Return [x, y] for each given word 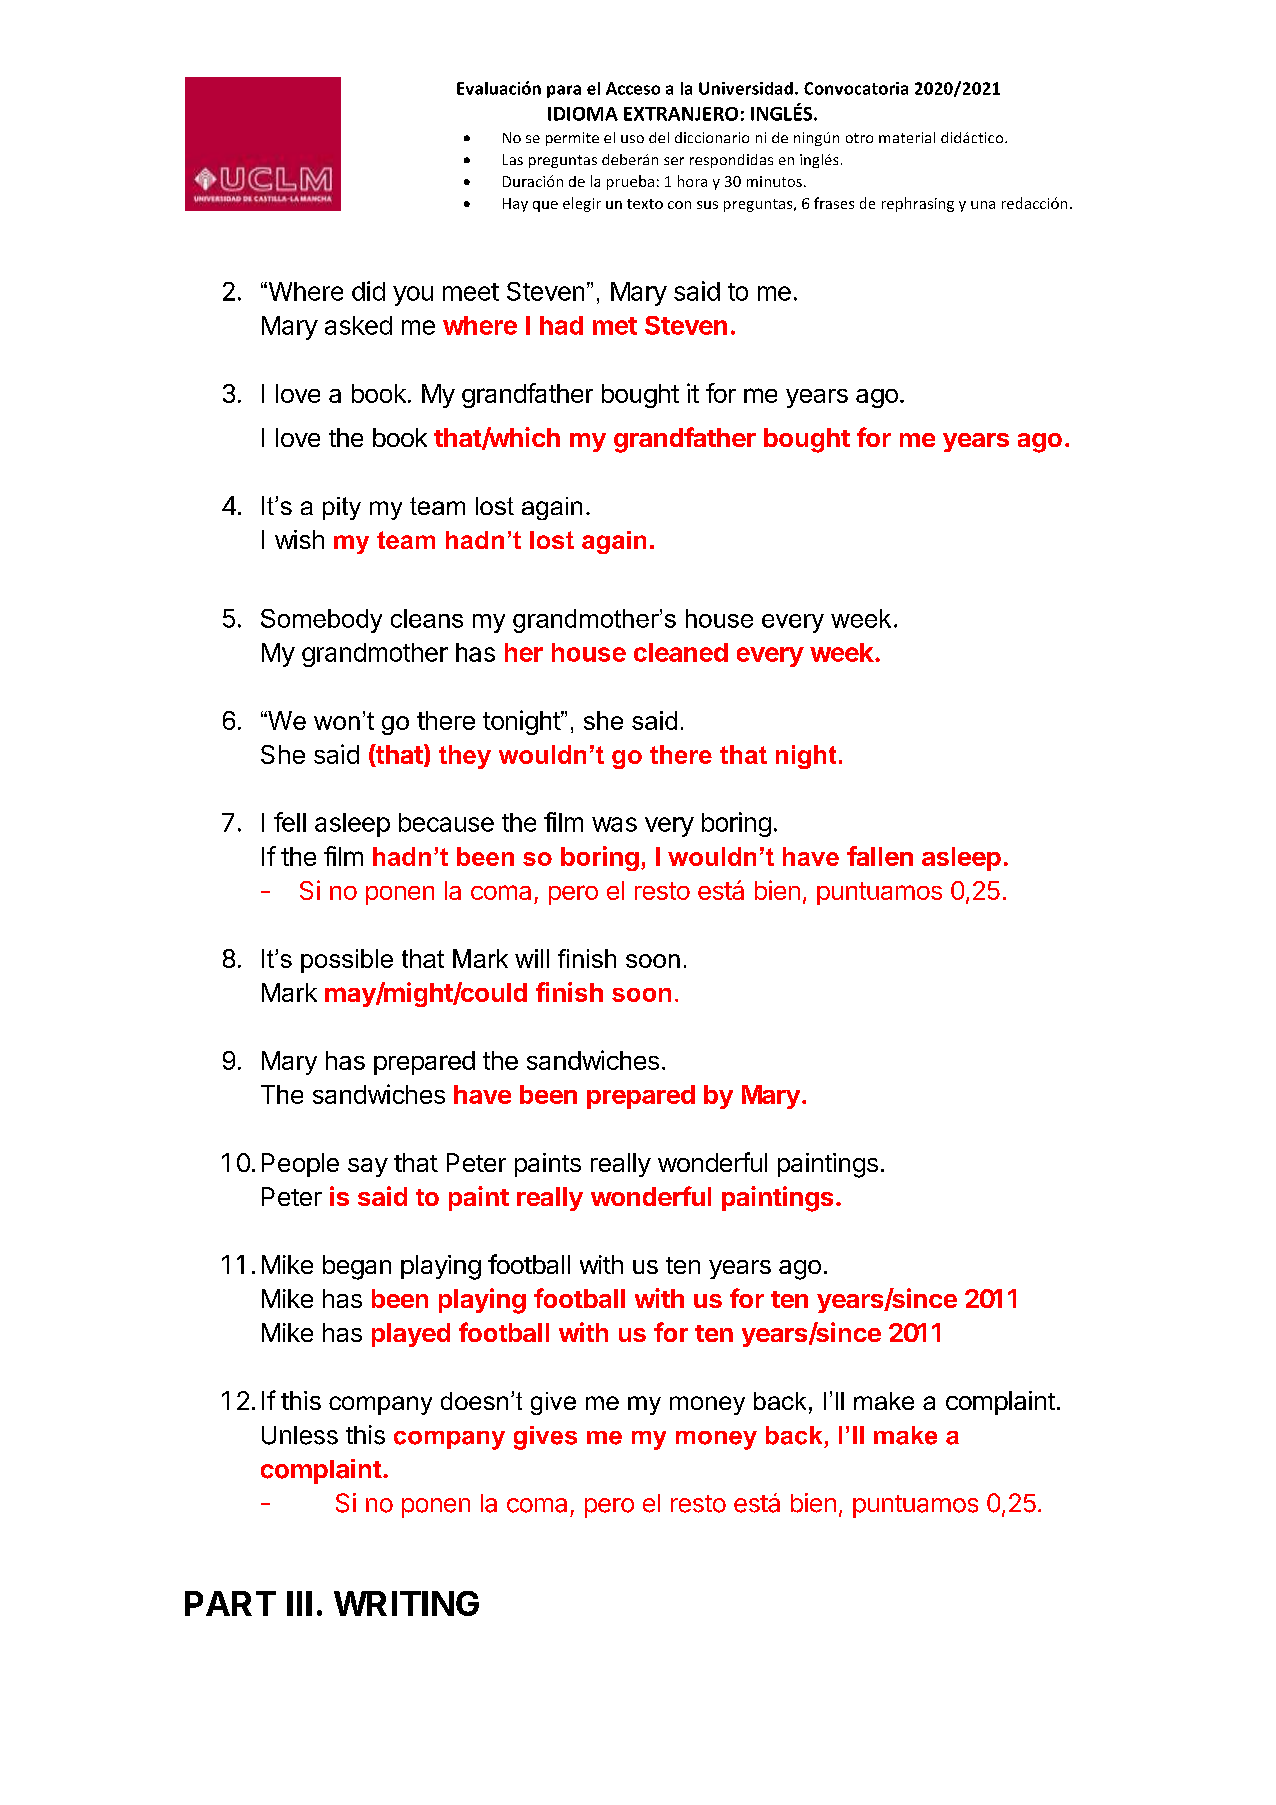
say [368, 1167]
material [907, 137]
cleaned [681, 652]
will [532, 958]
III [299, 1603]
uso [632, 139]
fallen [880, 856]
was [614, 824]
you [413, 296]
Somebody [321, 621]
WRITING [406, 1603]
